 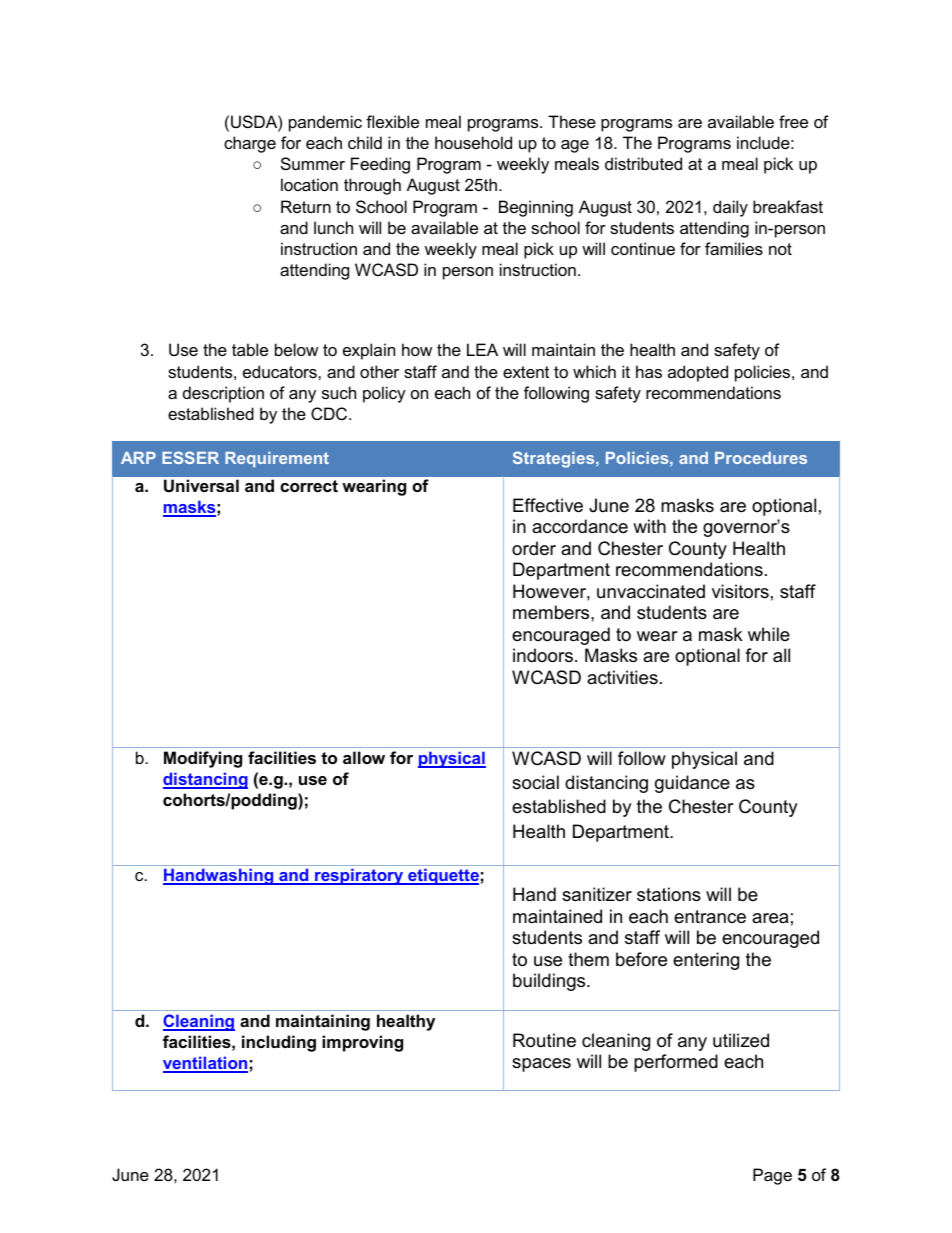 What do you see at coordinates (730, 208) in the image?
I see `daily` at bounding box center [730, 208].
